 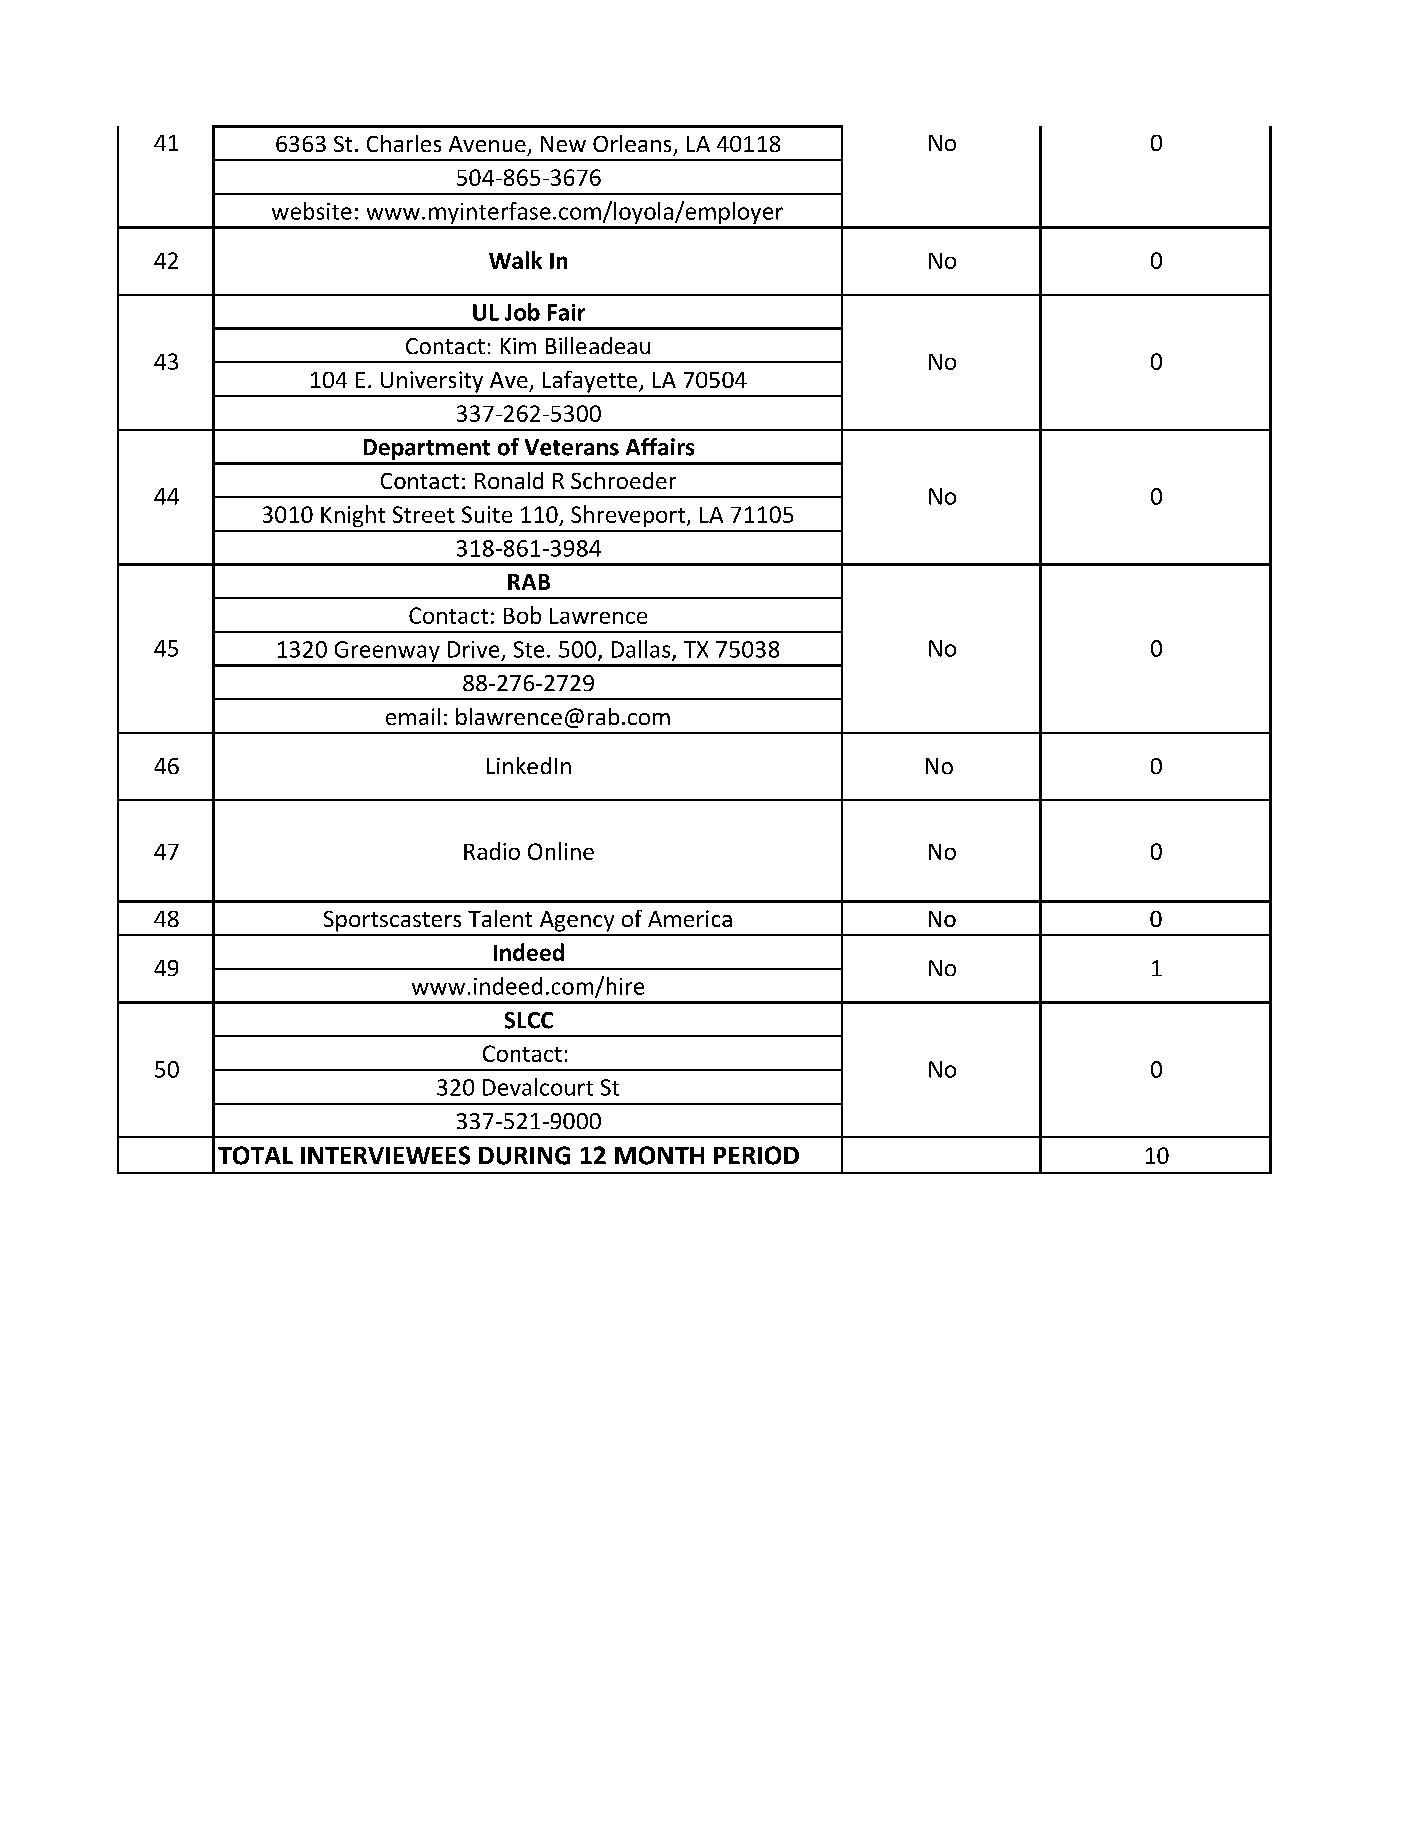 What do you see at coordinates (312, 211) in the document?
I see `website` at bounding box center [312, 211].
